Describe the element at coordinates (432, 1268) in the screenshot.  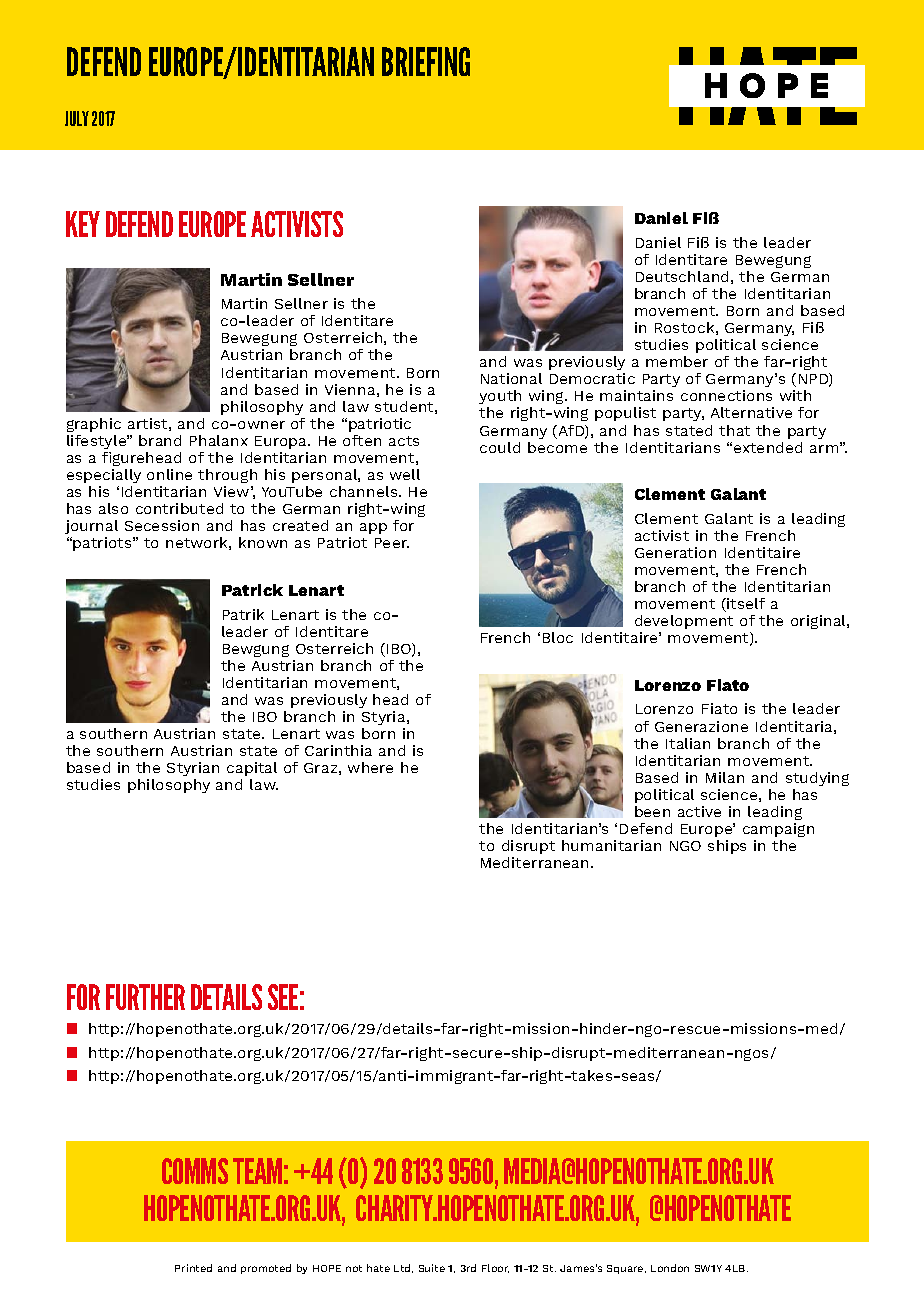
I see `Suite` at that location.
